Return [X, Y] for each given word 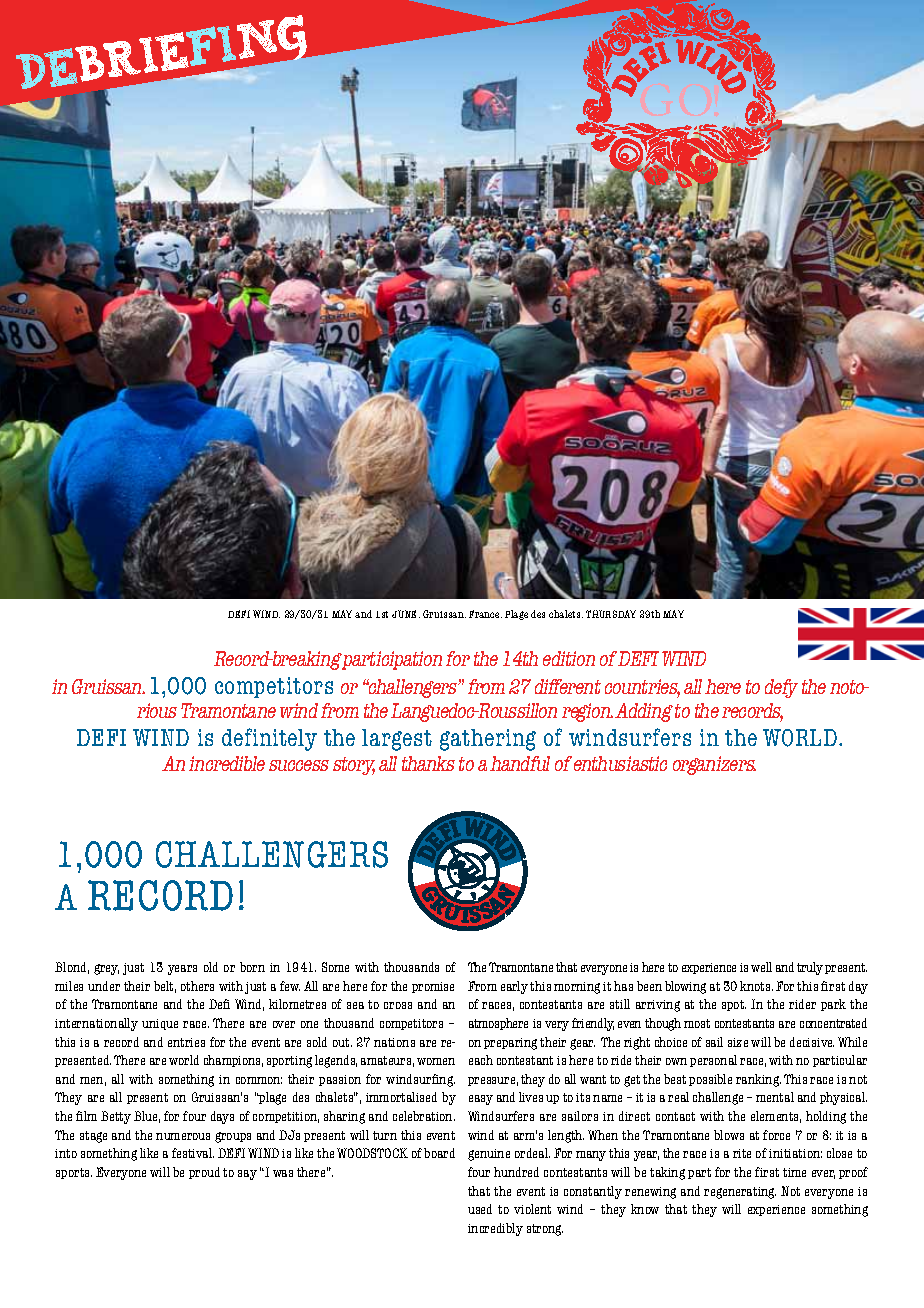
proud [204, 1173]
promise [433, 987]
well [761, 967]
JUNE [406, 614]
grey [106, 969]
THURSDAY [611, 614]
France [485, 614]
